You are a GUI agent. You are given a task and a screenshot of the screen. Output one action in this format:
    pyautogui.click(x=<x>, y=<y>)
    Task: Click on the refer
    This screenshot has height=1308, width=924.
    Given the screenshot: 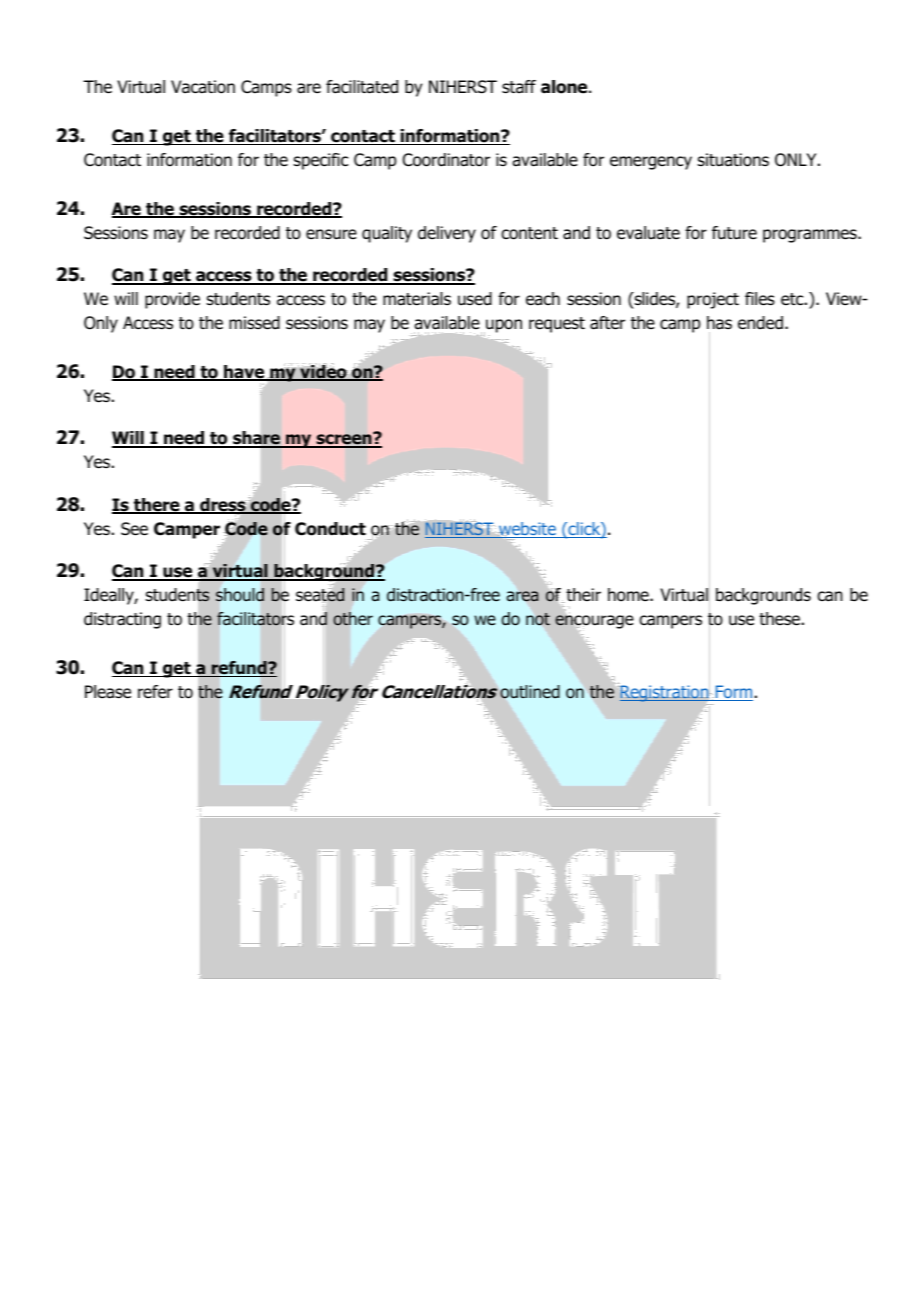 What is the action you would take?
    pyautogui.click(x=155, y=692)
